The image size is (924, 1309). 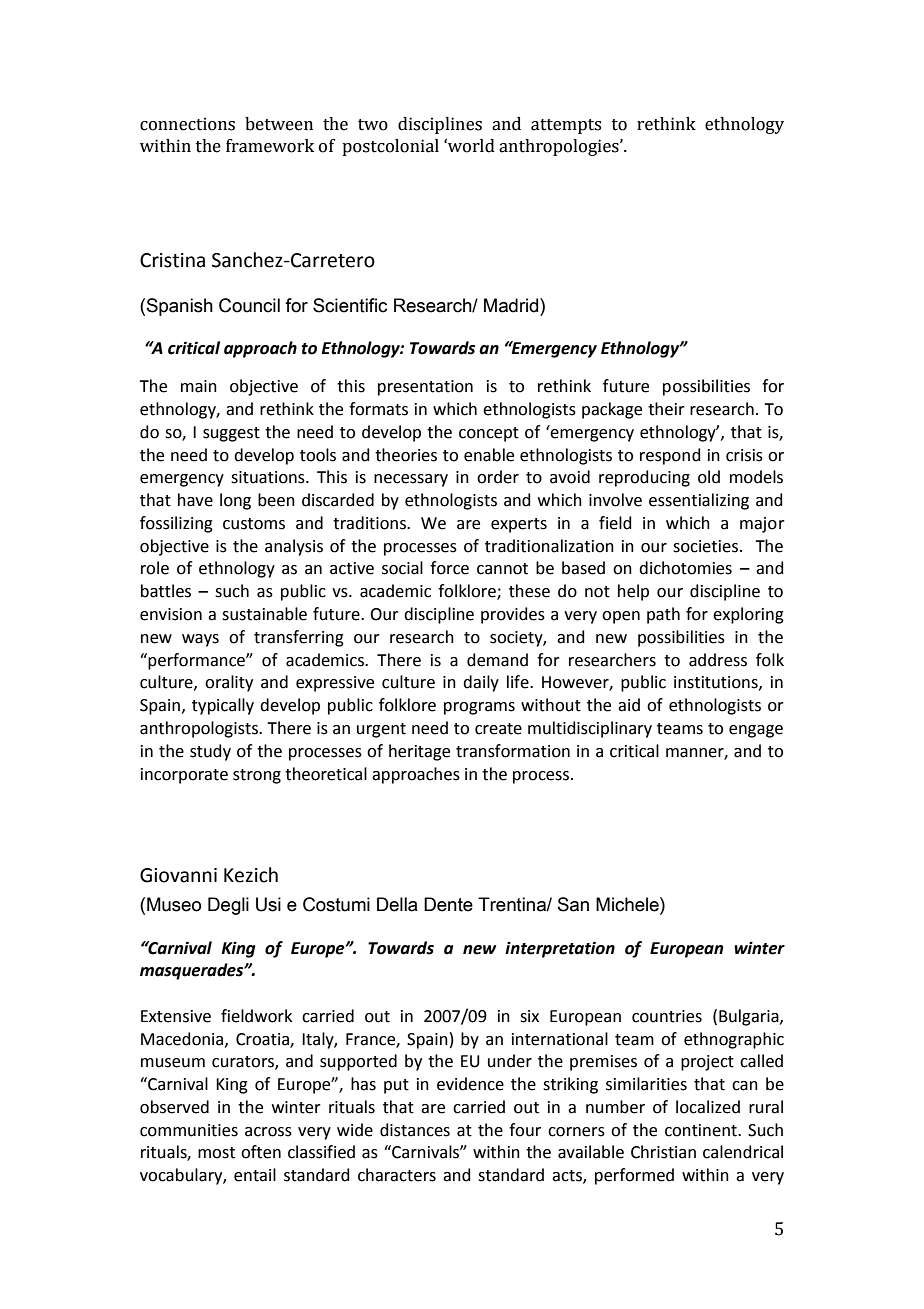 What do you see at coordinates (566, 126) in the image?
I see `attempts` at bounding box center [566, 126].
